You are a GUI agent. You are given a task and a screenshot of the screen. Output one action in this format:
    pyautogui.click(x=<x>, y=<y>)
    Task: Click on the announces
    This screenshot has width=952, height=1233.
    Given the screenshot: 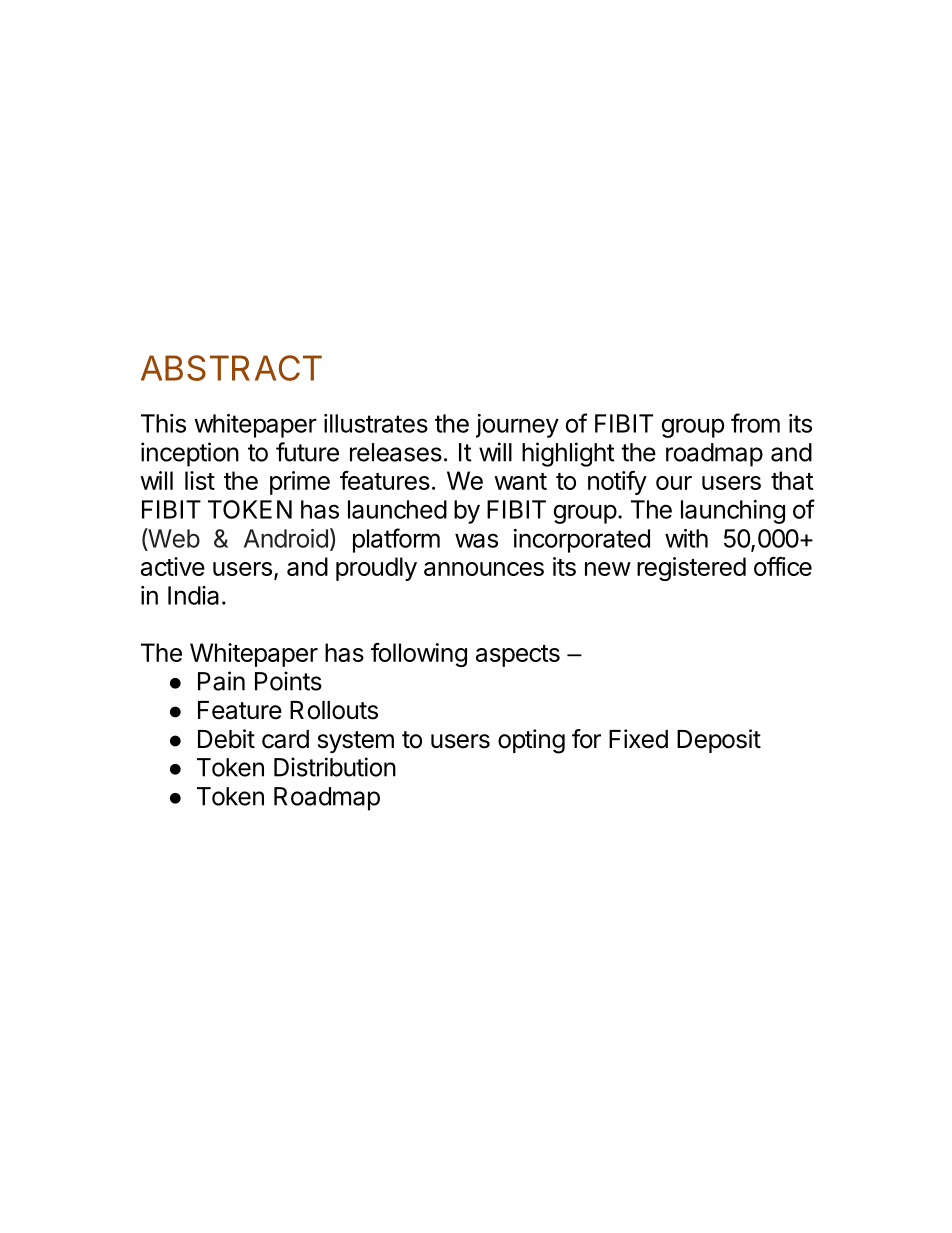 What is the action you would take?
    pyautogui.click(x=484, y=569)
